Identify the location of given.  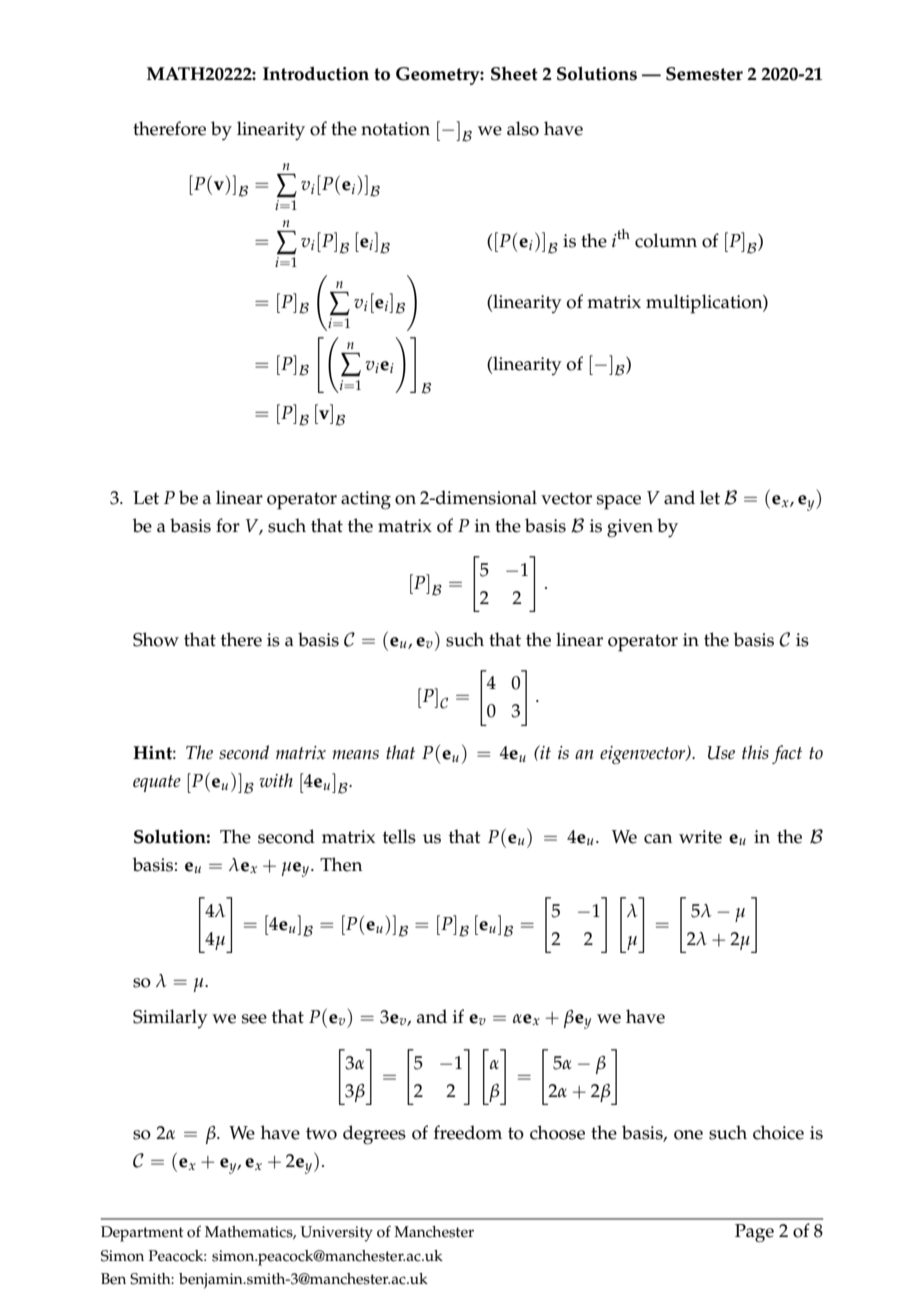
(630, 528).
